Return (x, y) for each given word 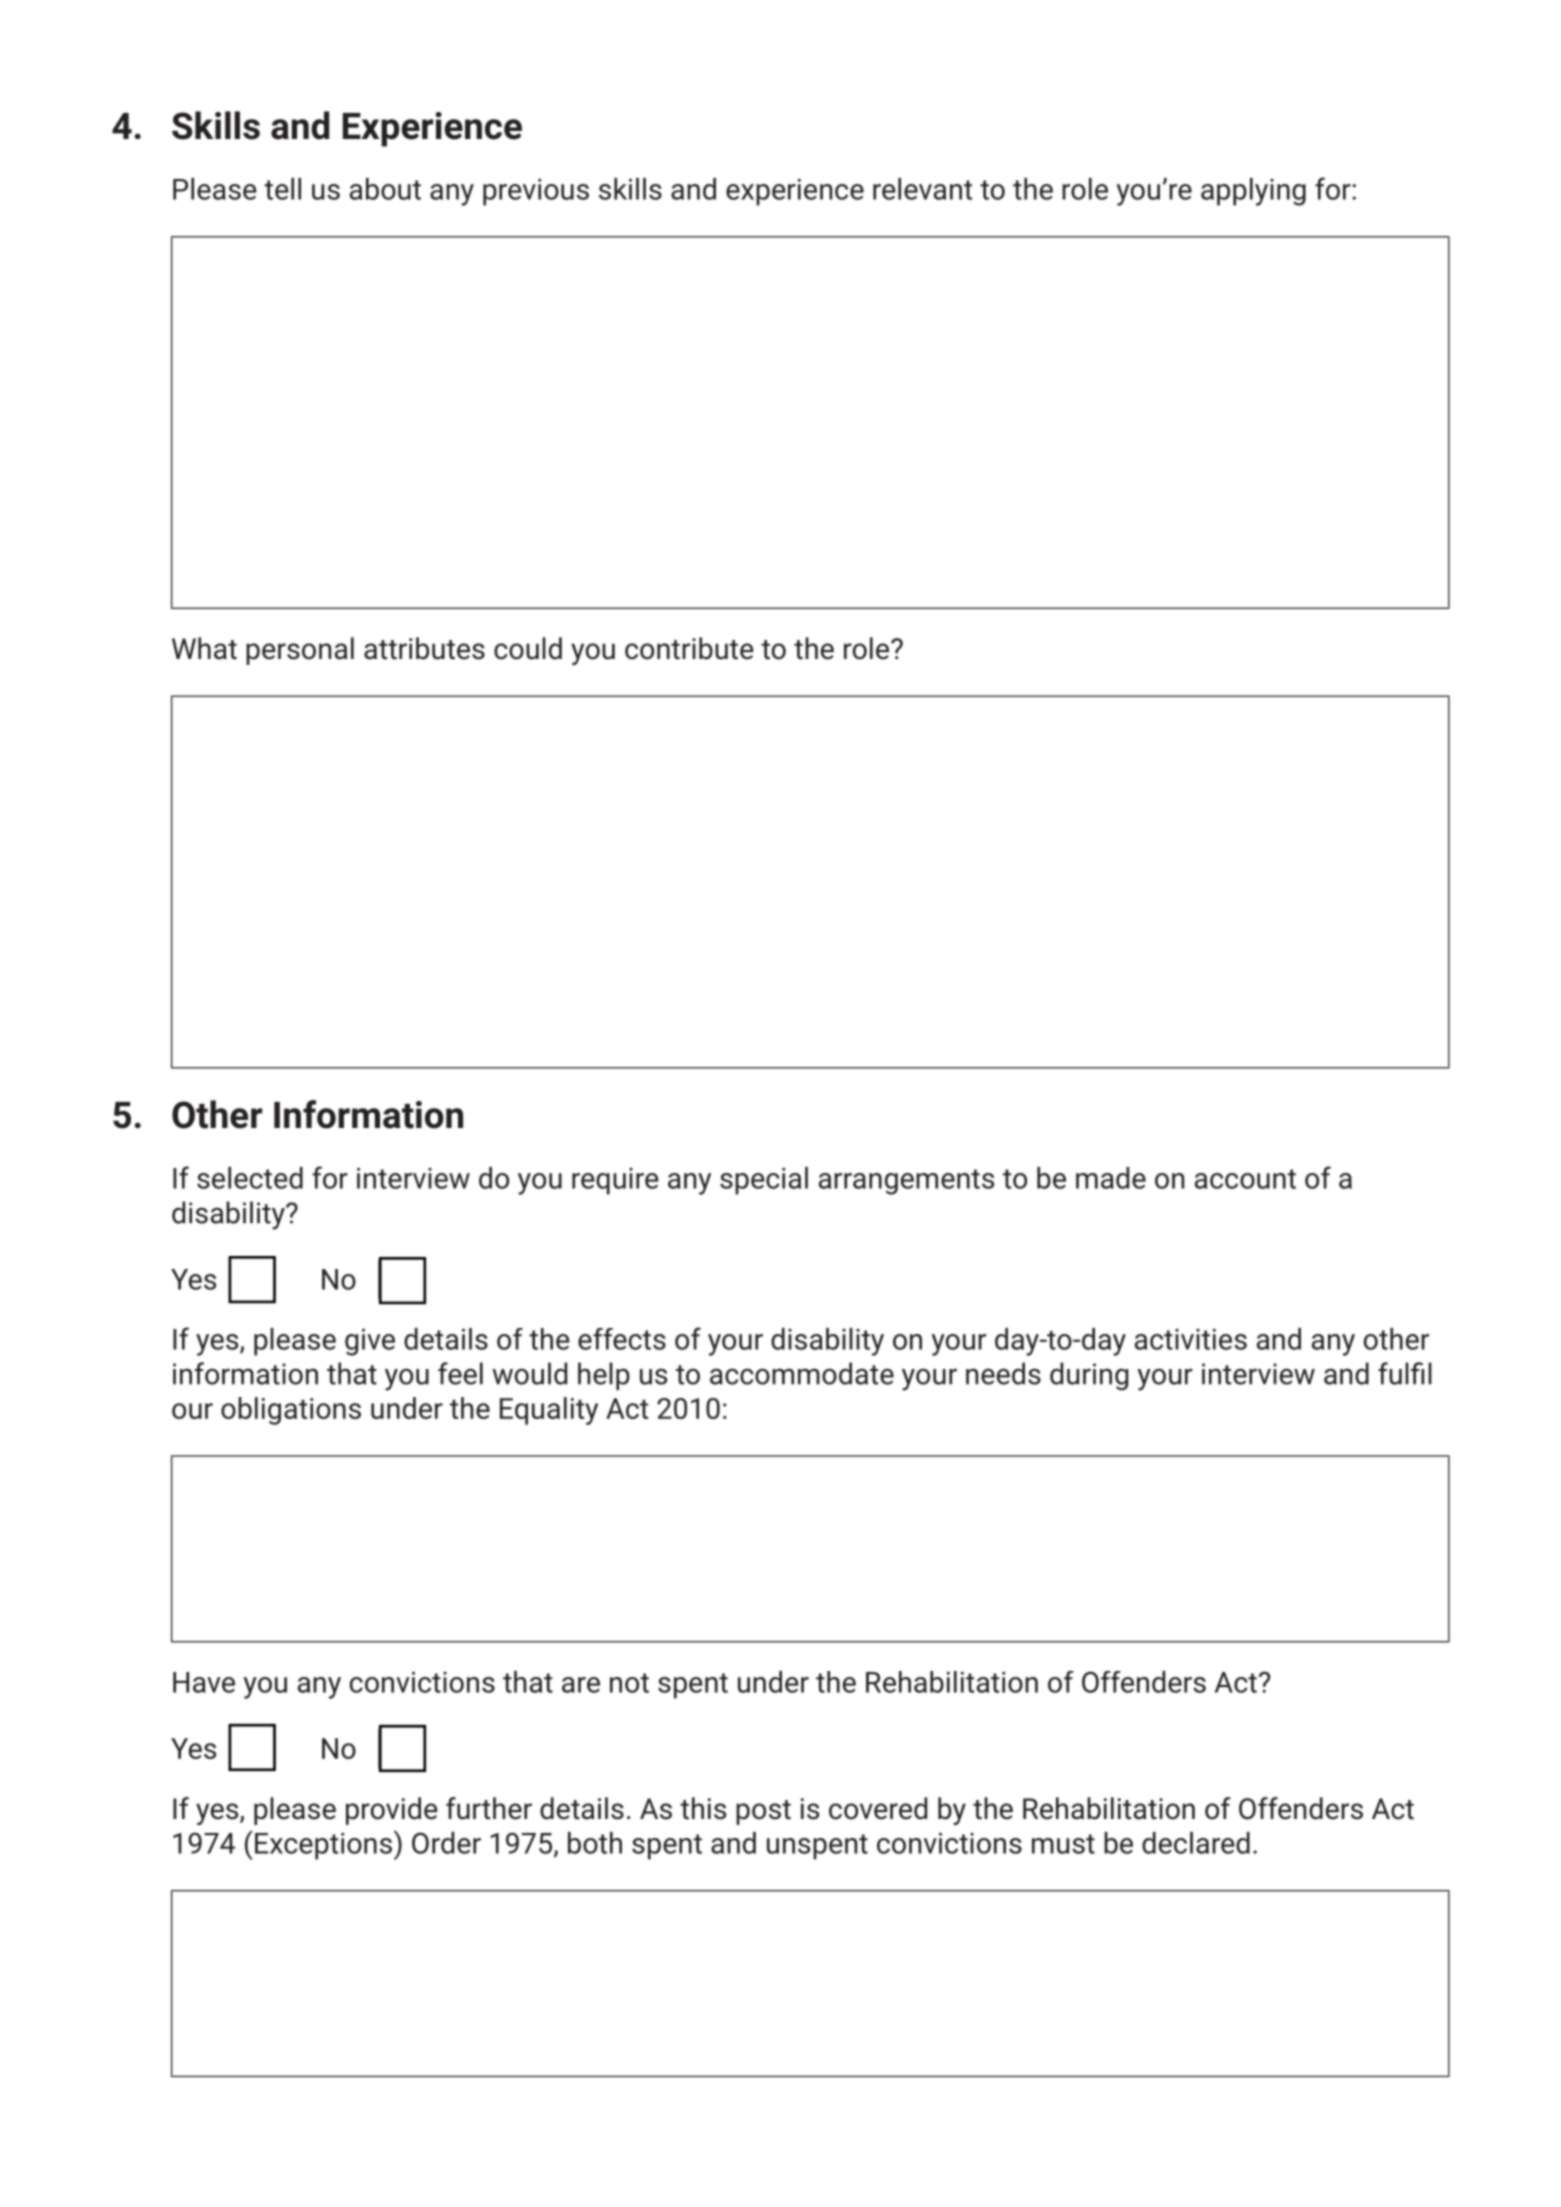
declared (1196, 1843)
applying (1253, 192)
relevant (922, 189)
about (385, 189)
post (763, 1812)
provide (392, 1811)
